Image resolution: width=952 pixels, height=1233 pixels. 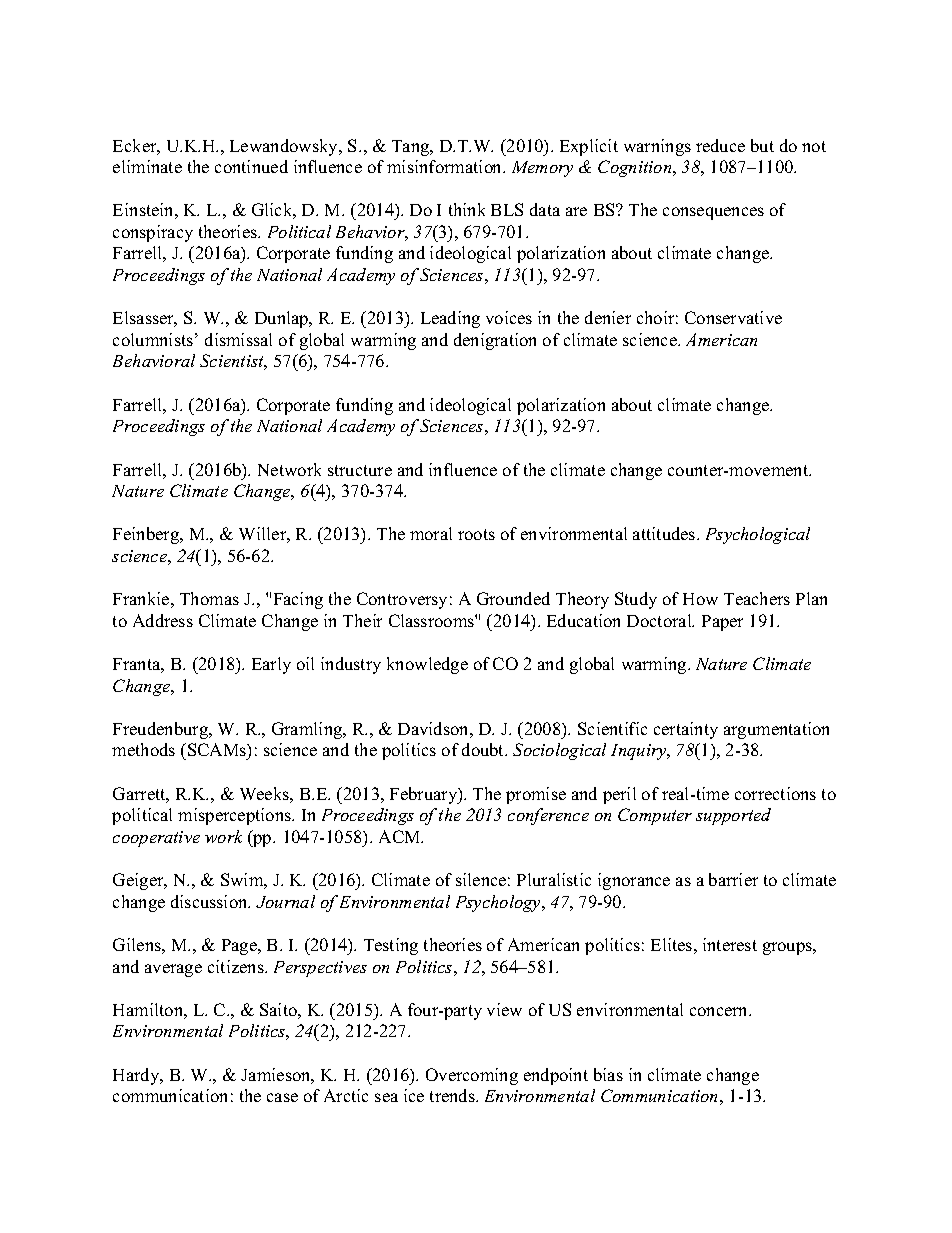 What do you see at coordinates (251, 166) in the screenshot?
I see `continued` at bounding box center [251, 166].
